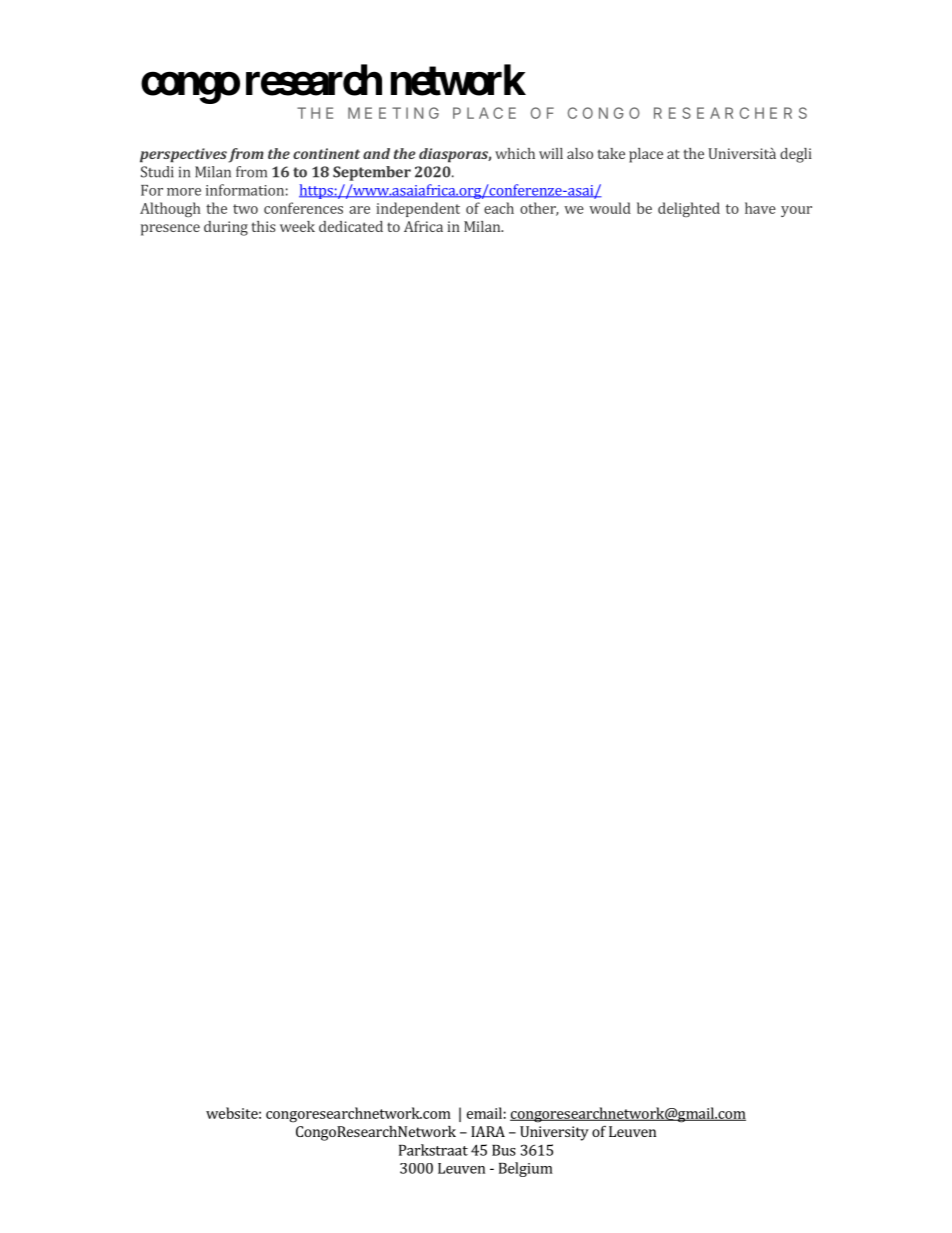 This screenshot has width=952, height=1233. What do you see at coordinates (499, 208) in the screenshot?
I see `each` at bounding box center [499, 208].
